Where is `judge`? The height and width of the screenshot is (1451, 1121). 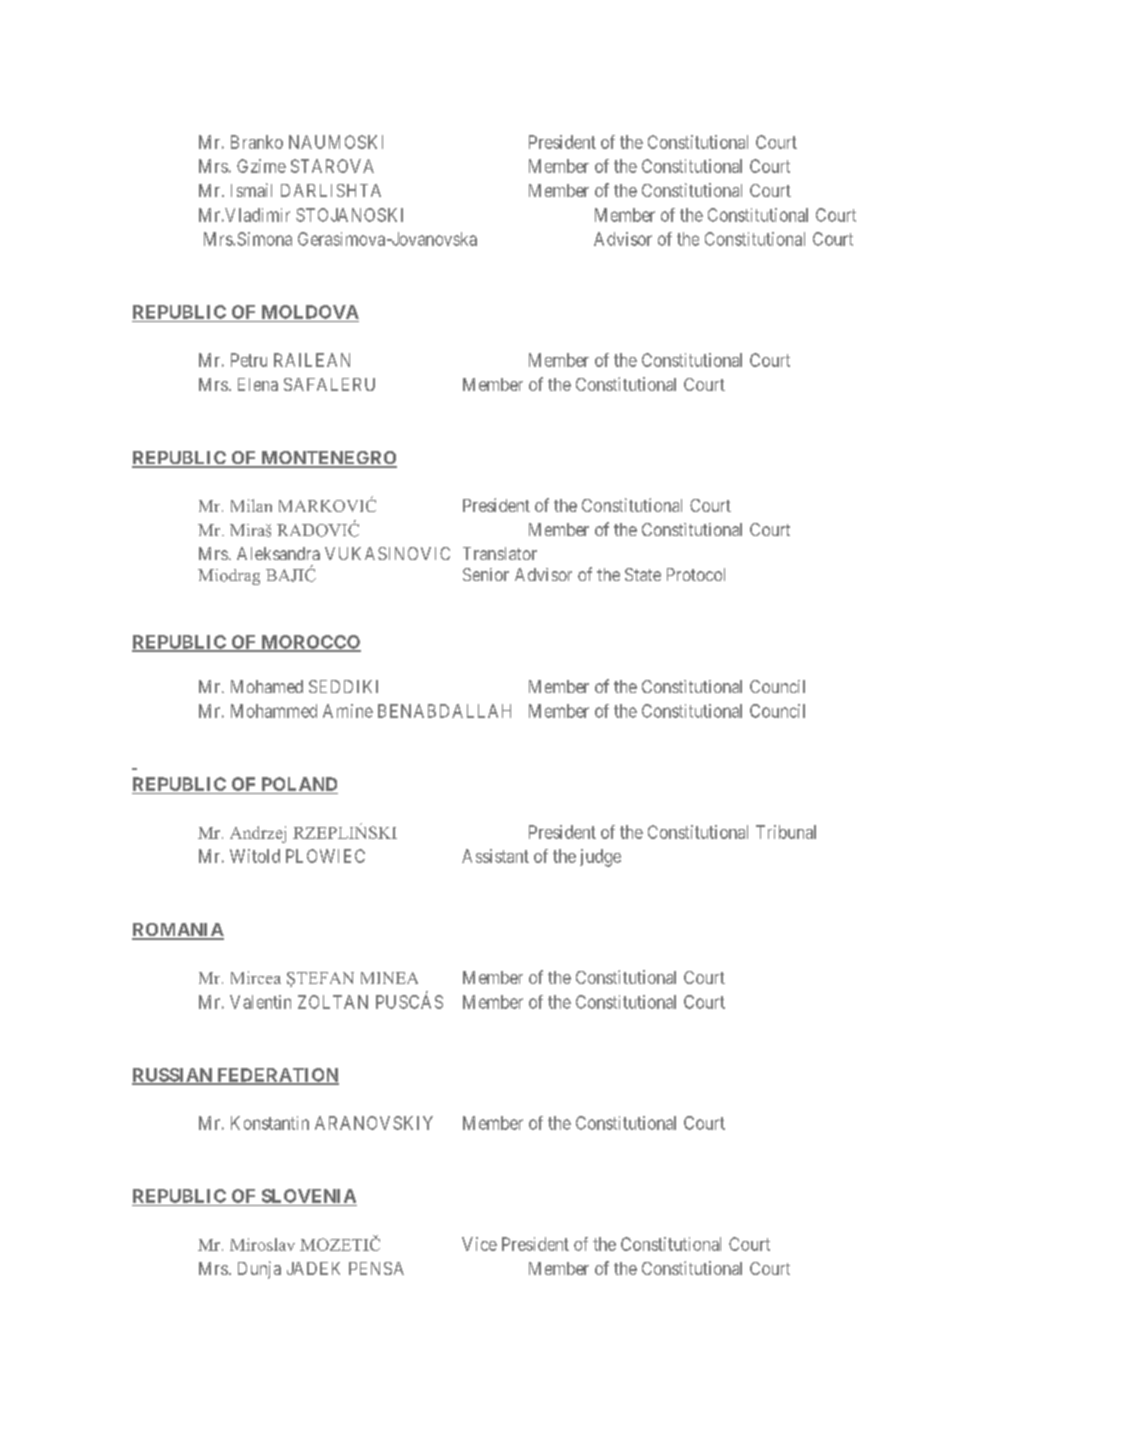
judge is located at coordinates (600, 858).
